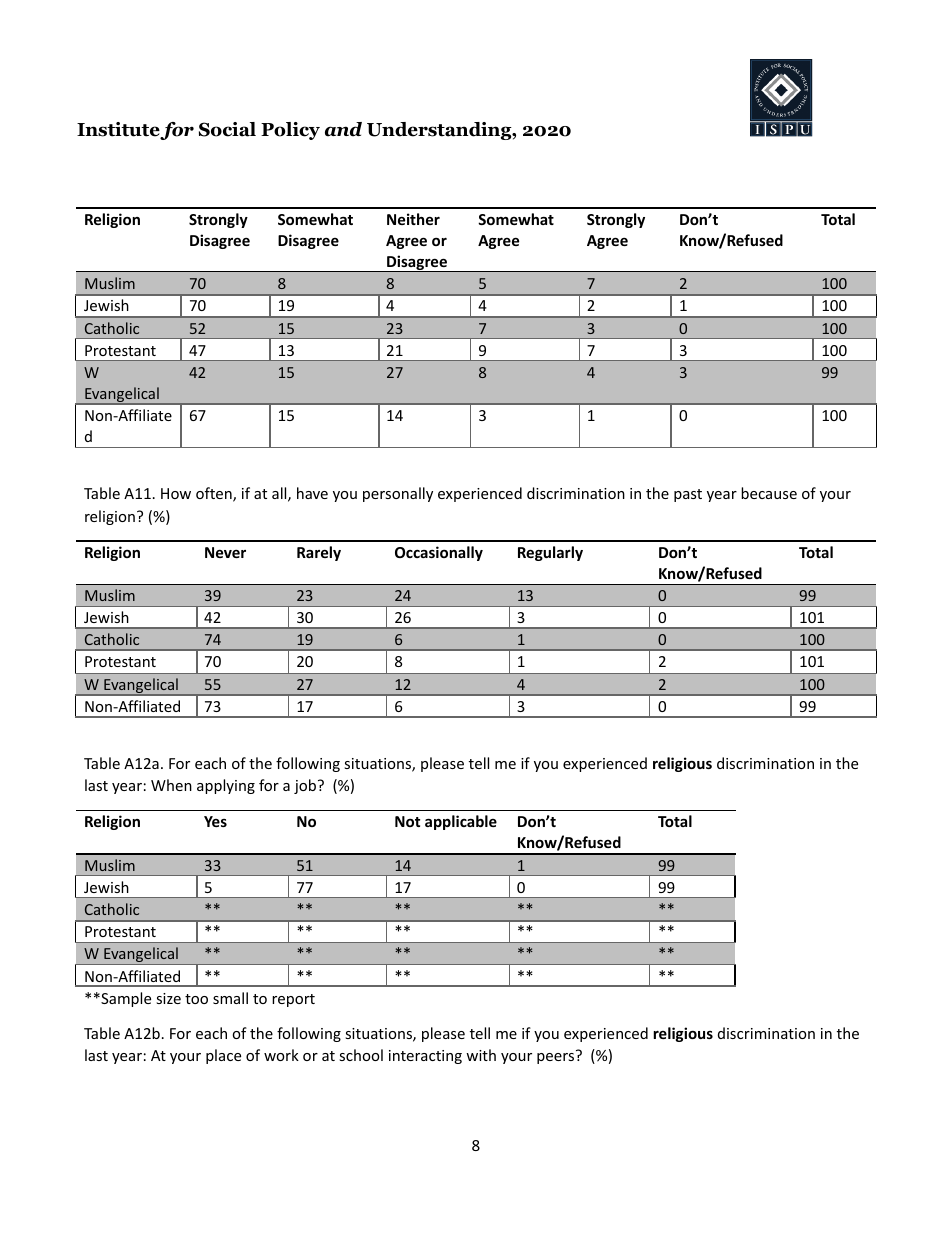 The width and height of the document is (952, 1233). What do you see at coordinates (225, 552) in the document?
I see `Never` at bounding box center [225, 552].
